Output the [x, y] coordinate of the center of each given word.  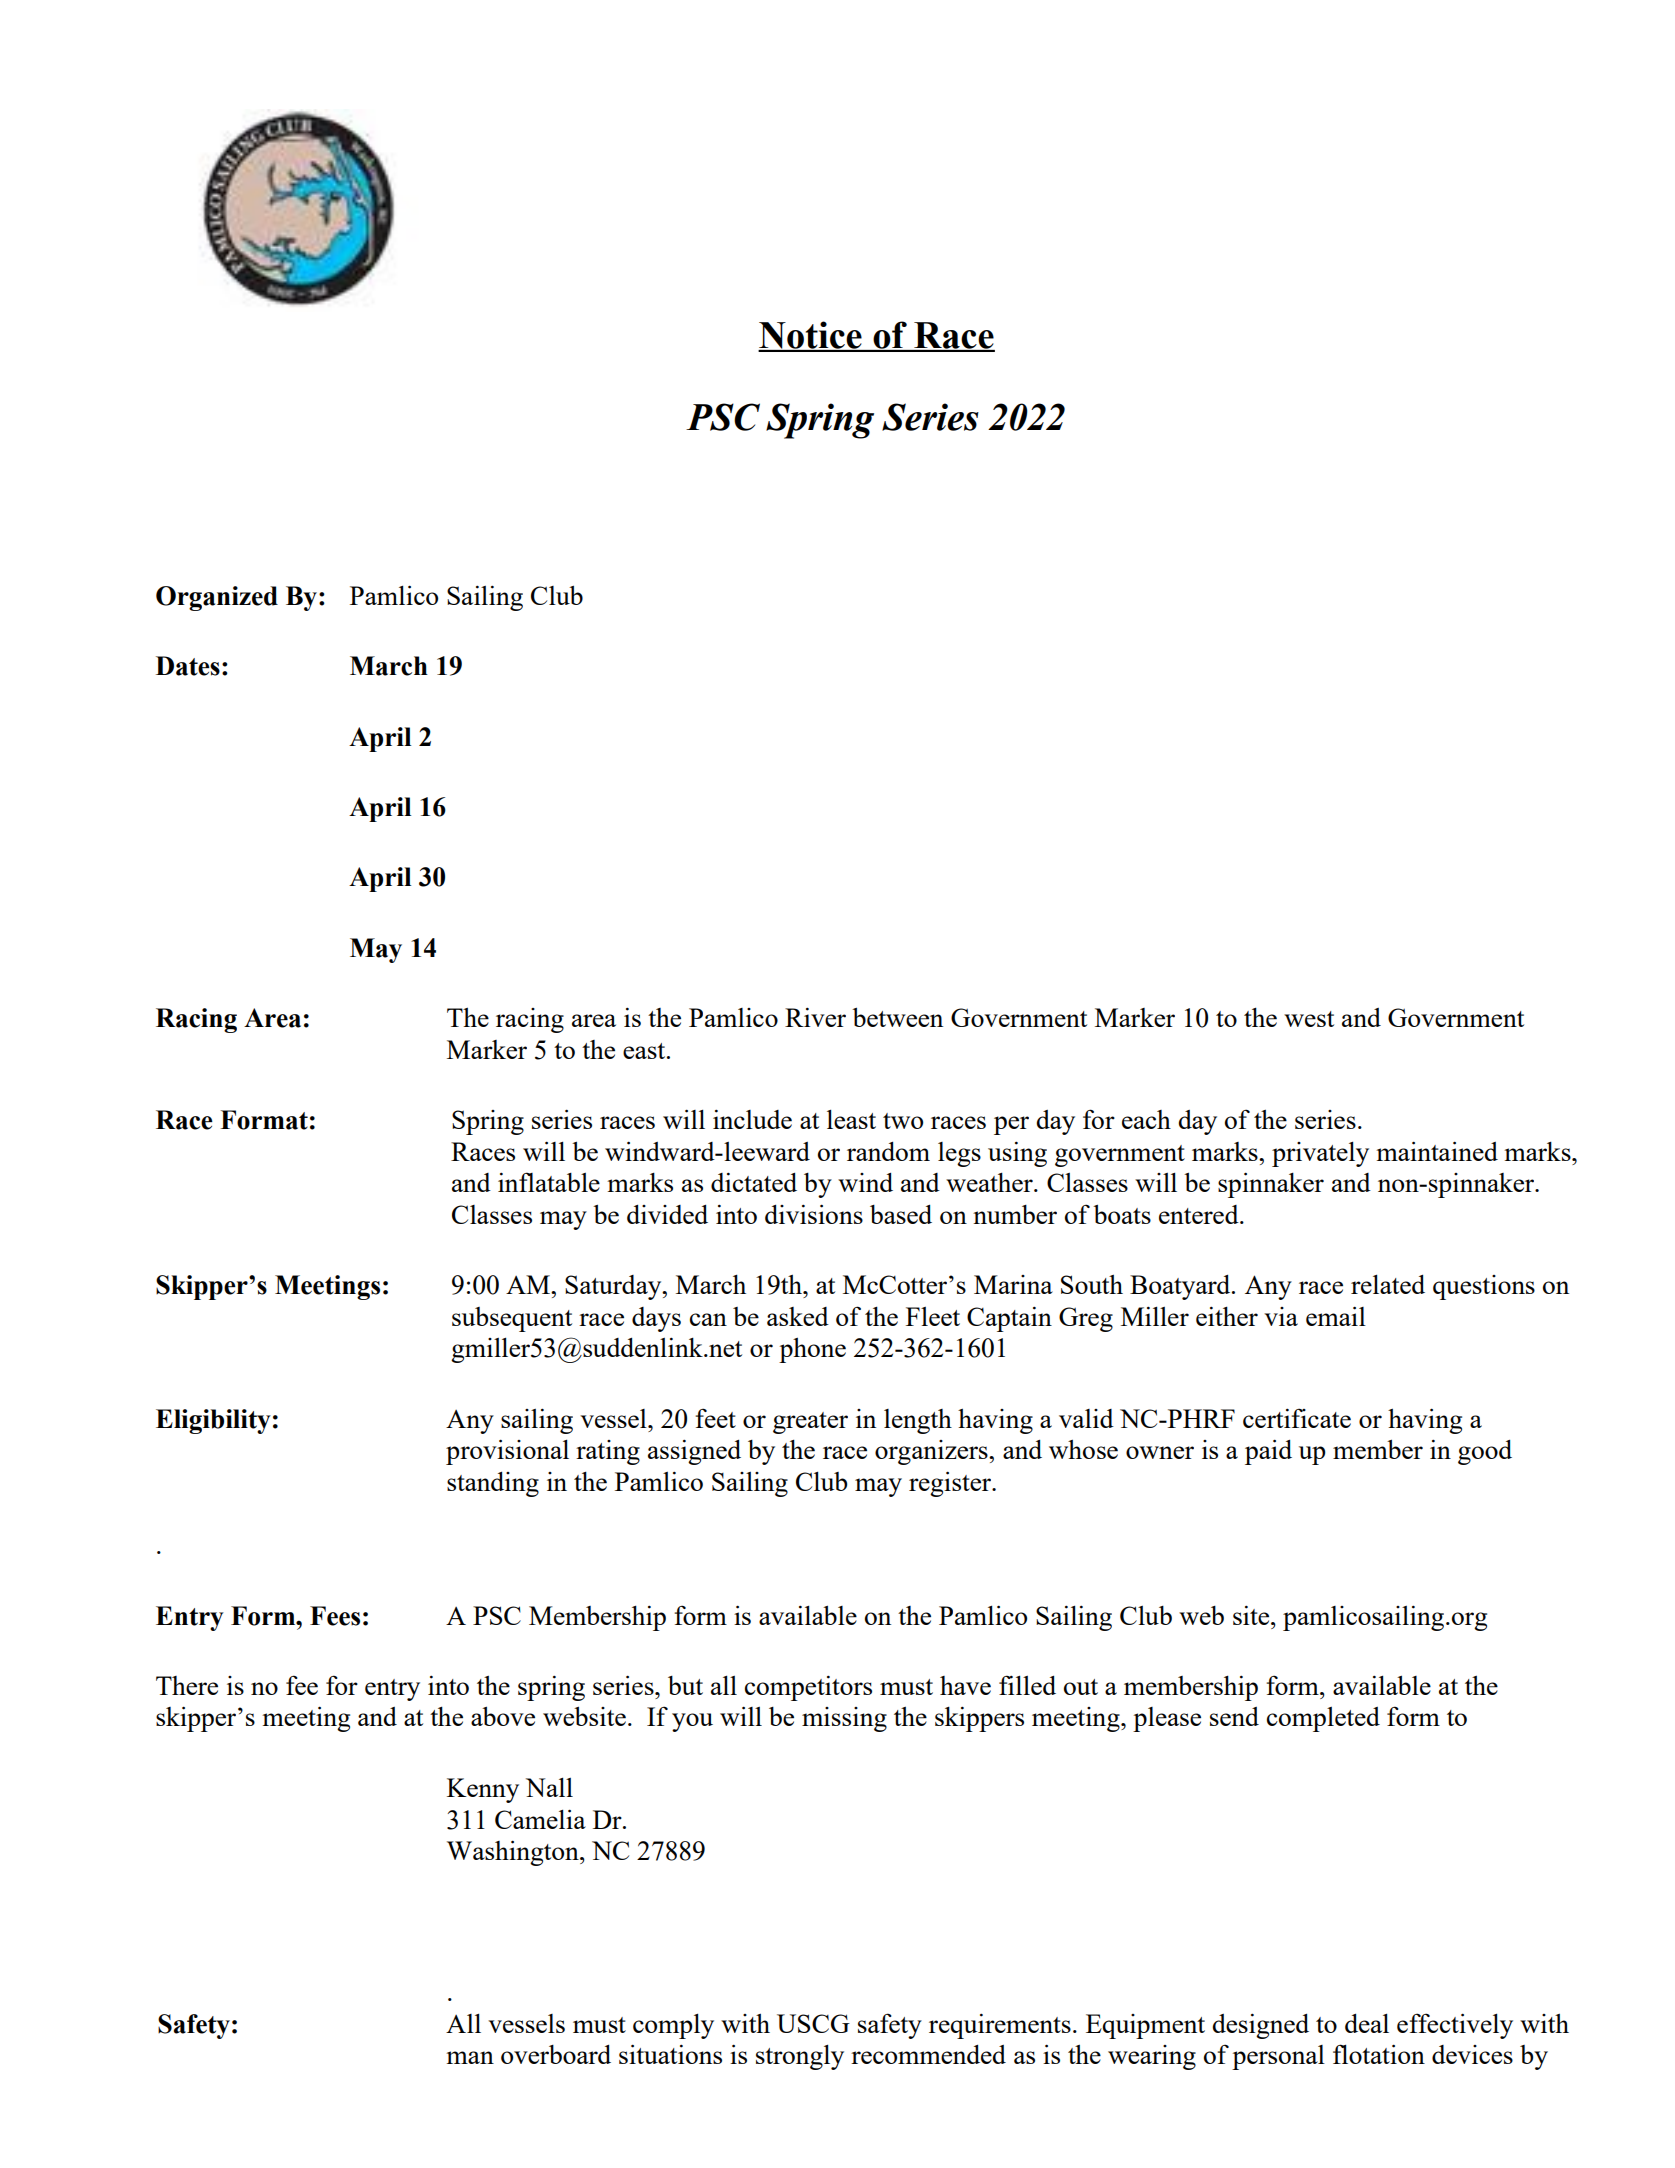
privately [1320, 1154]
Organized [217, 598]
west [1309, 1019]
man [470, 2057]
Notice [811, 336]
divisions [814, 1214]
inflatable [549, 1182]
